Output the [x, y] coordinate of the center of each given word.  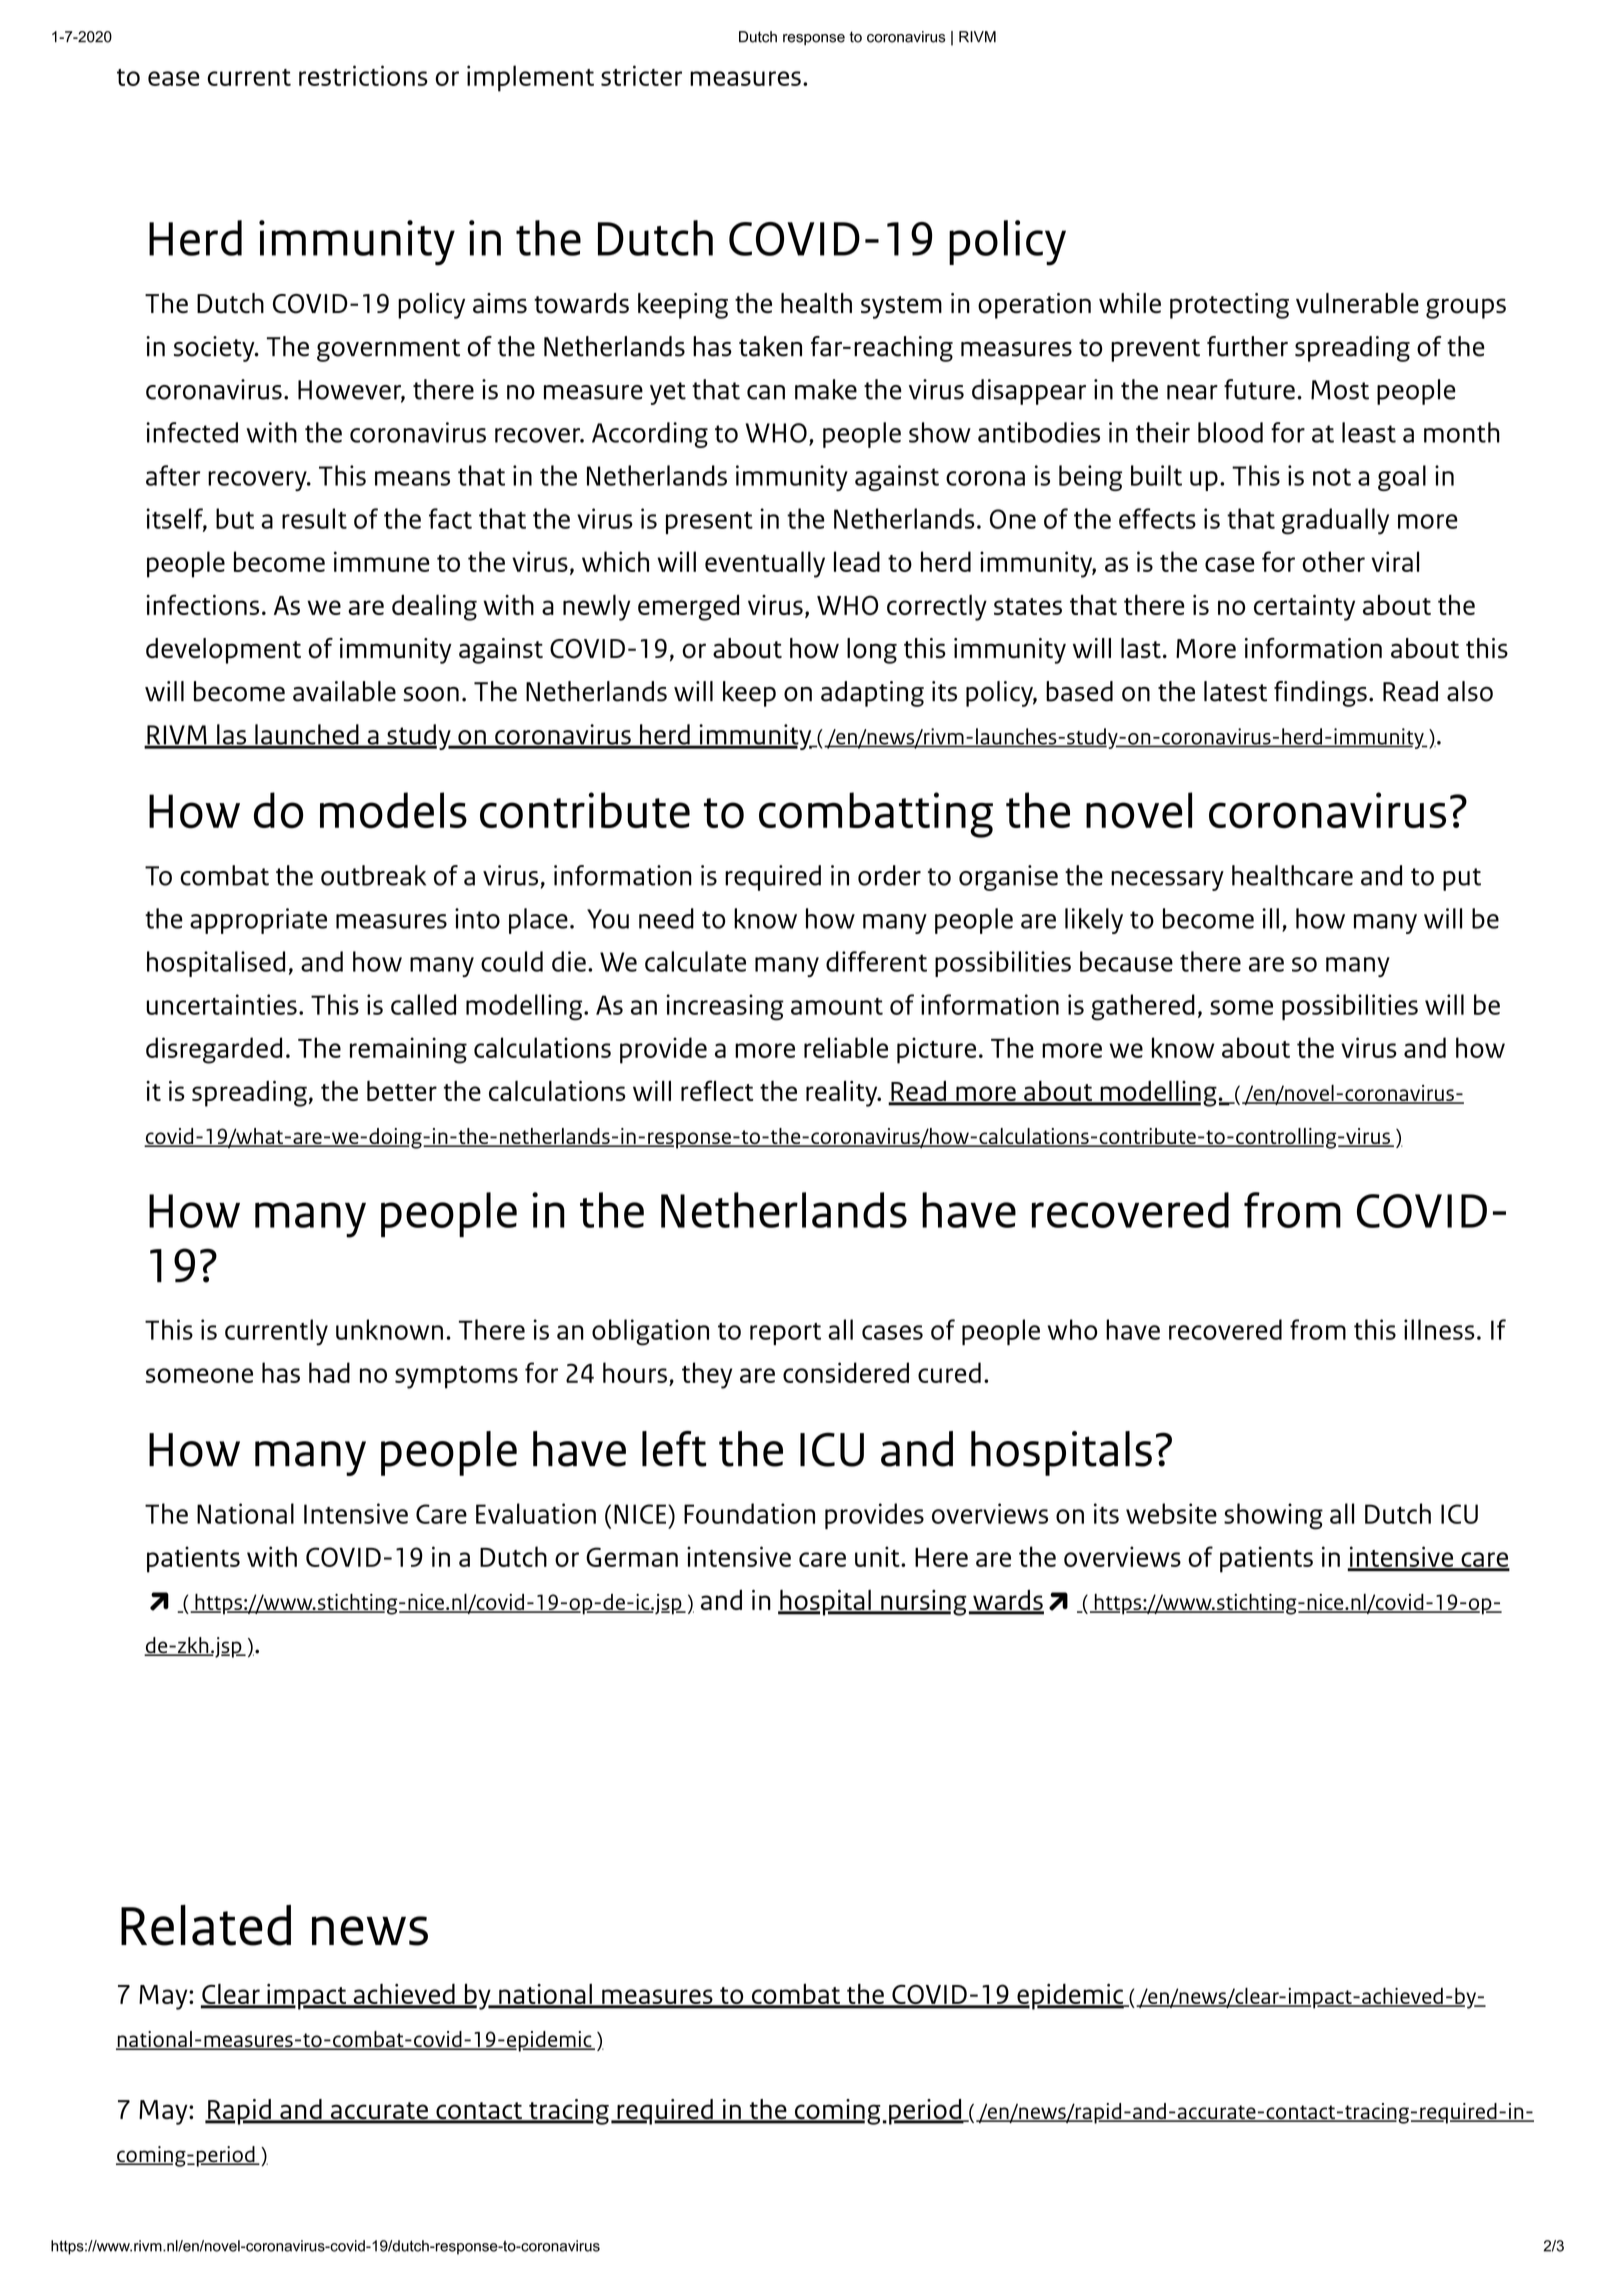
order [889, 875]
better [402, 1090]
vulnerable [1357, 303]
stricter [641, 75]
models [393, 810]
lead [857, 561]
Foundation [749, 1513]
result [314, 518]
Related [206, 1925]
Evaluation [536, 1513]
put [1462, 879]
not [1332, 477]
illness [1439, 1329]
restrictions [363, 75]
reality [843, 1093]
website [1171, 1513]
